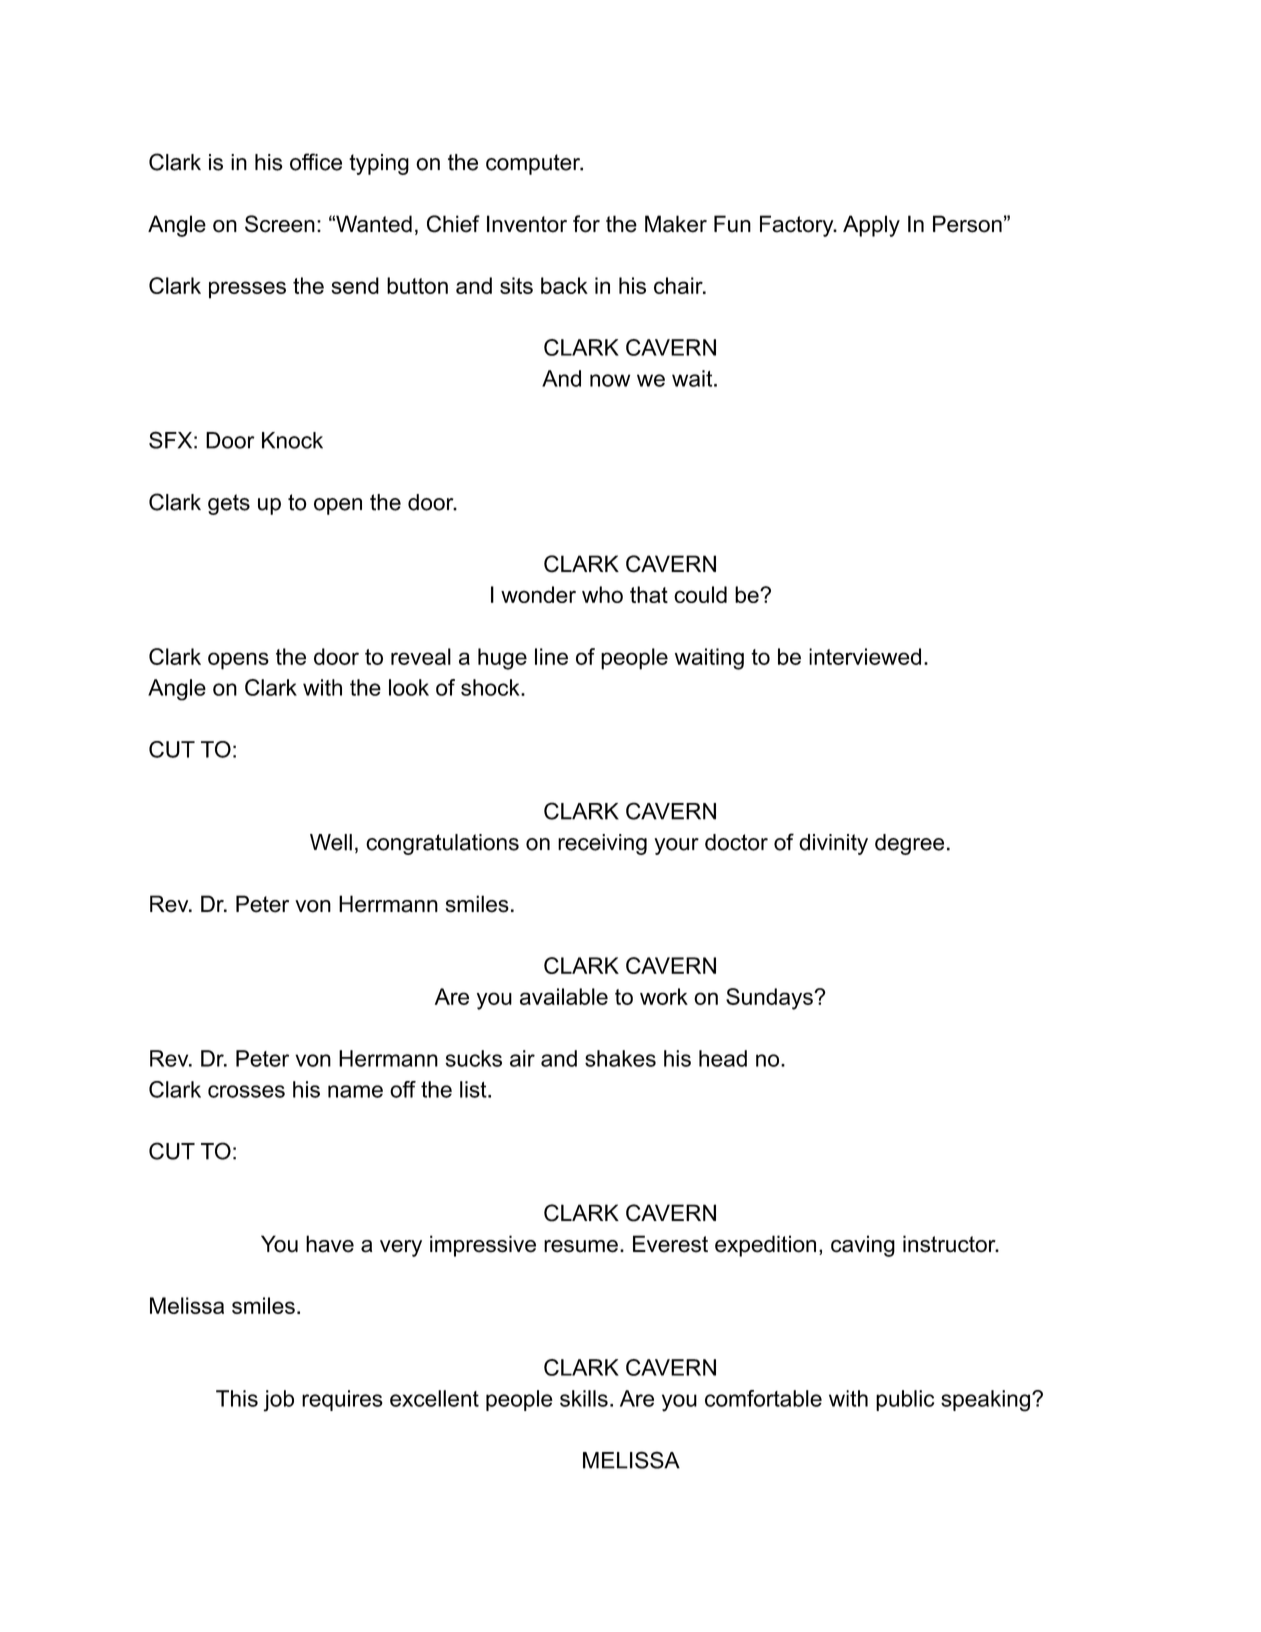 The width and height of the document is (1261, 1632). What do you see at coordinates (316, 162) in the document?
I see `office` at bounding box center [316, 162].
